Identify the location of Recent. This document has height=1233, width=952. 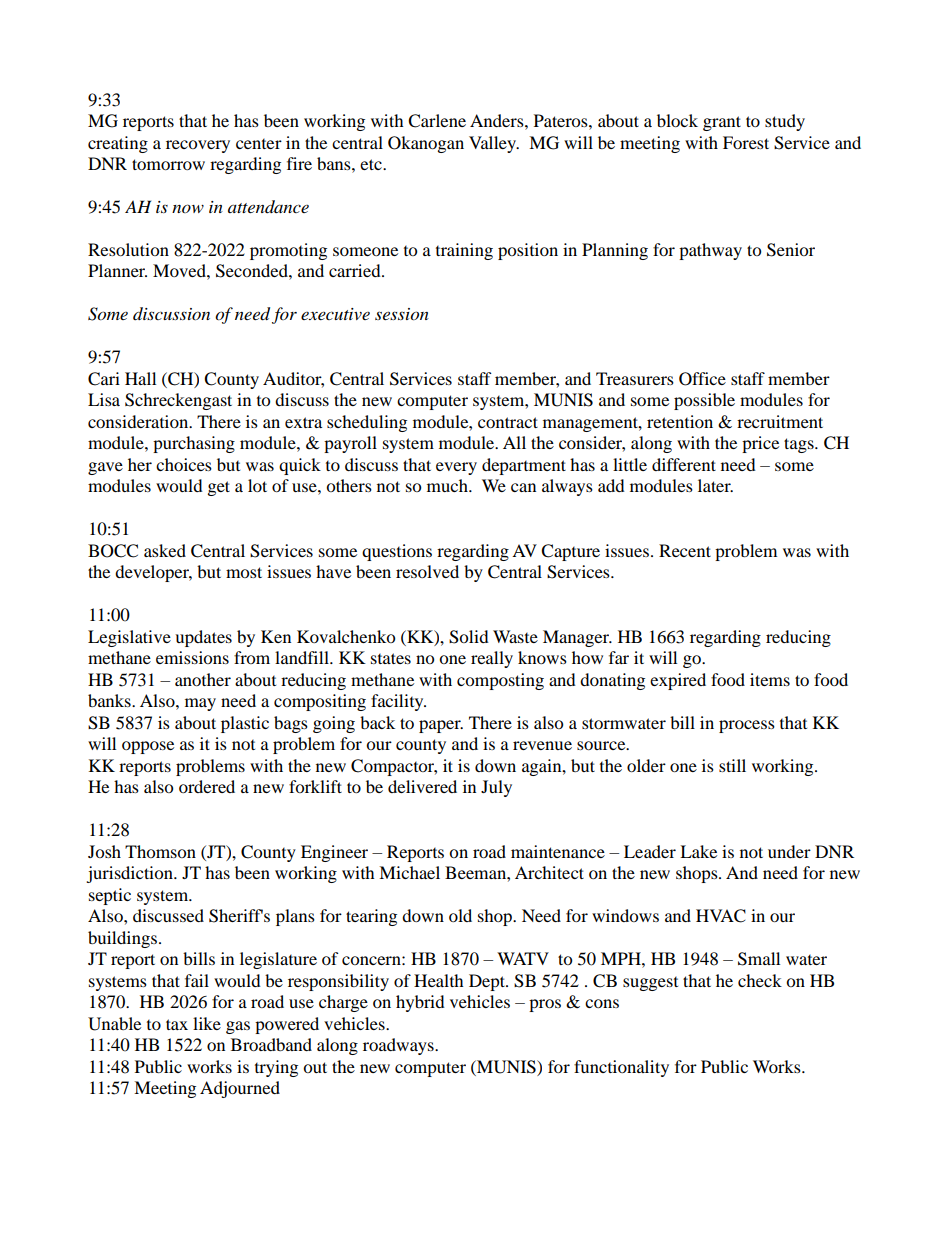
(685, 550).
